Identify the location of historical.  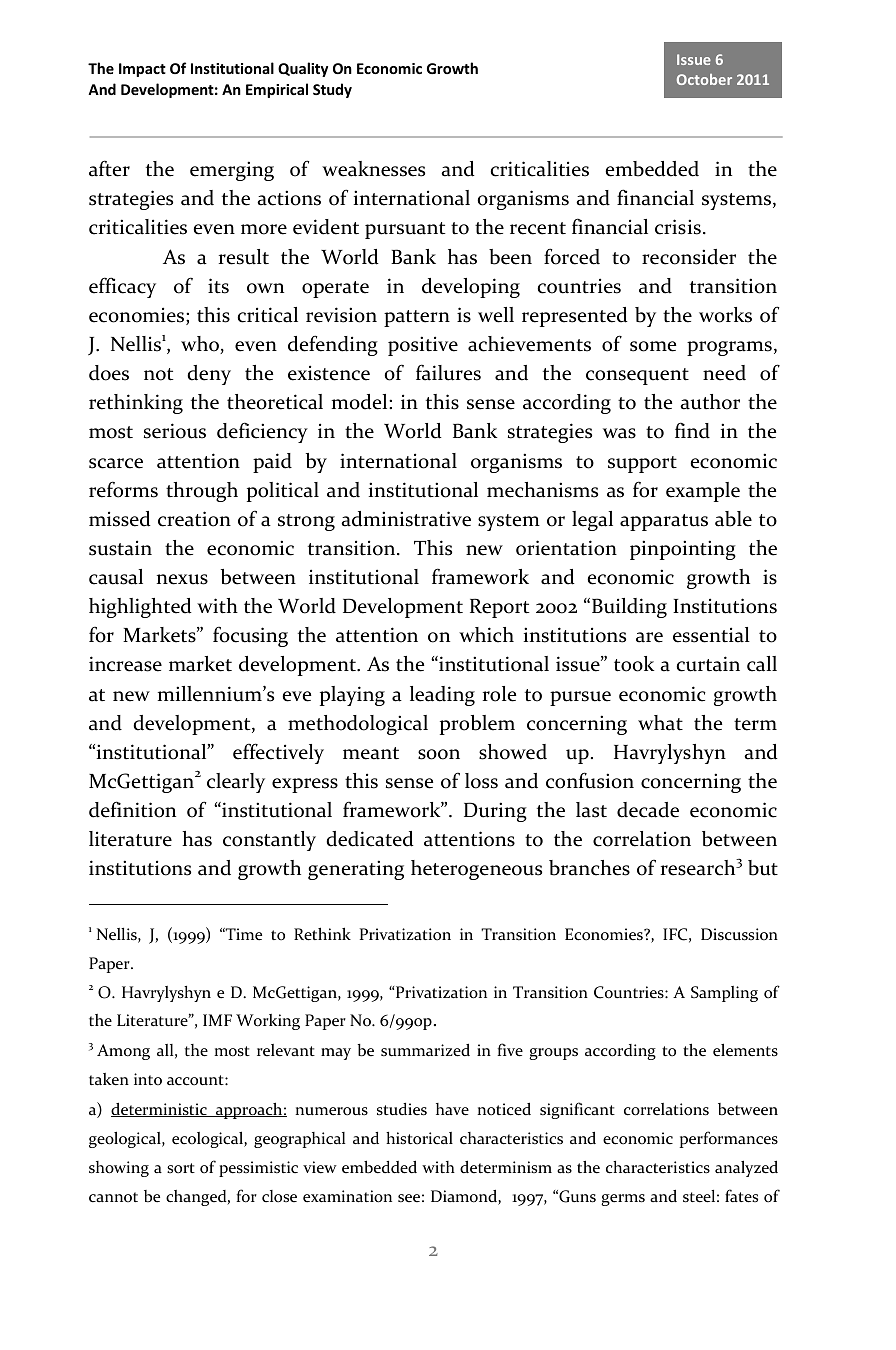
(419, 1138).
